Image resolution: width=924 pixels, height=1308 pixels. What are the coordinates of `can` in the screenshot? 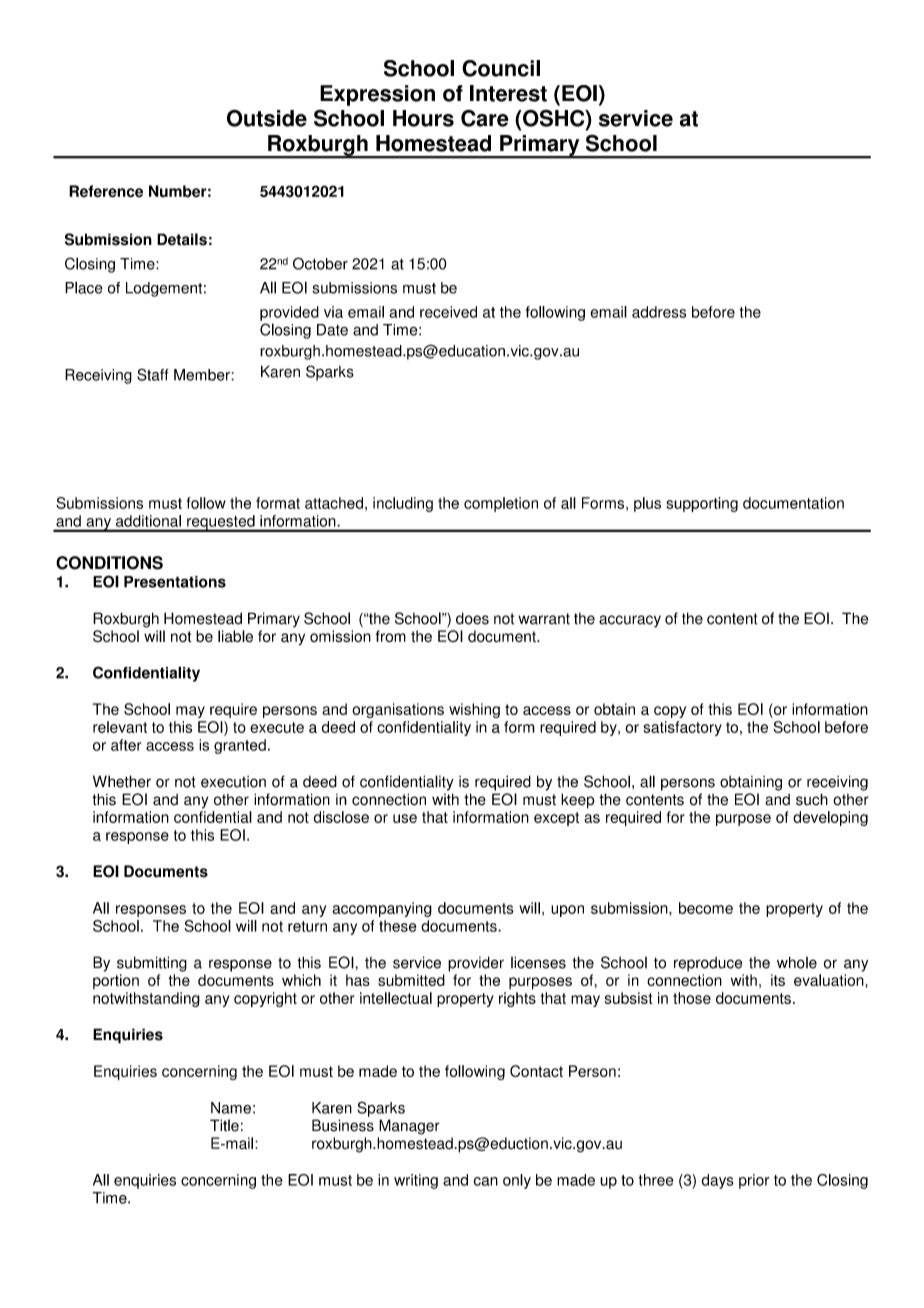 It's located at (485, 1181).
